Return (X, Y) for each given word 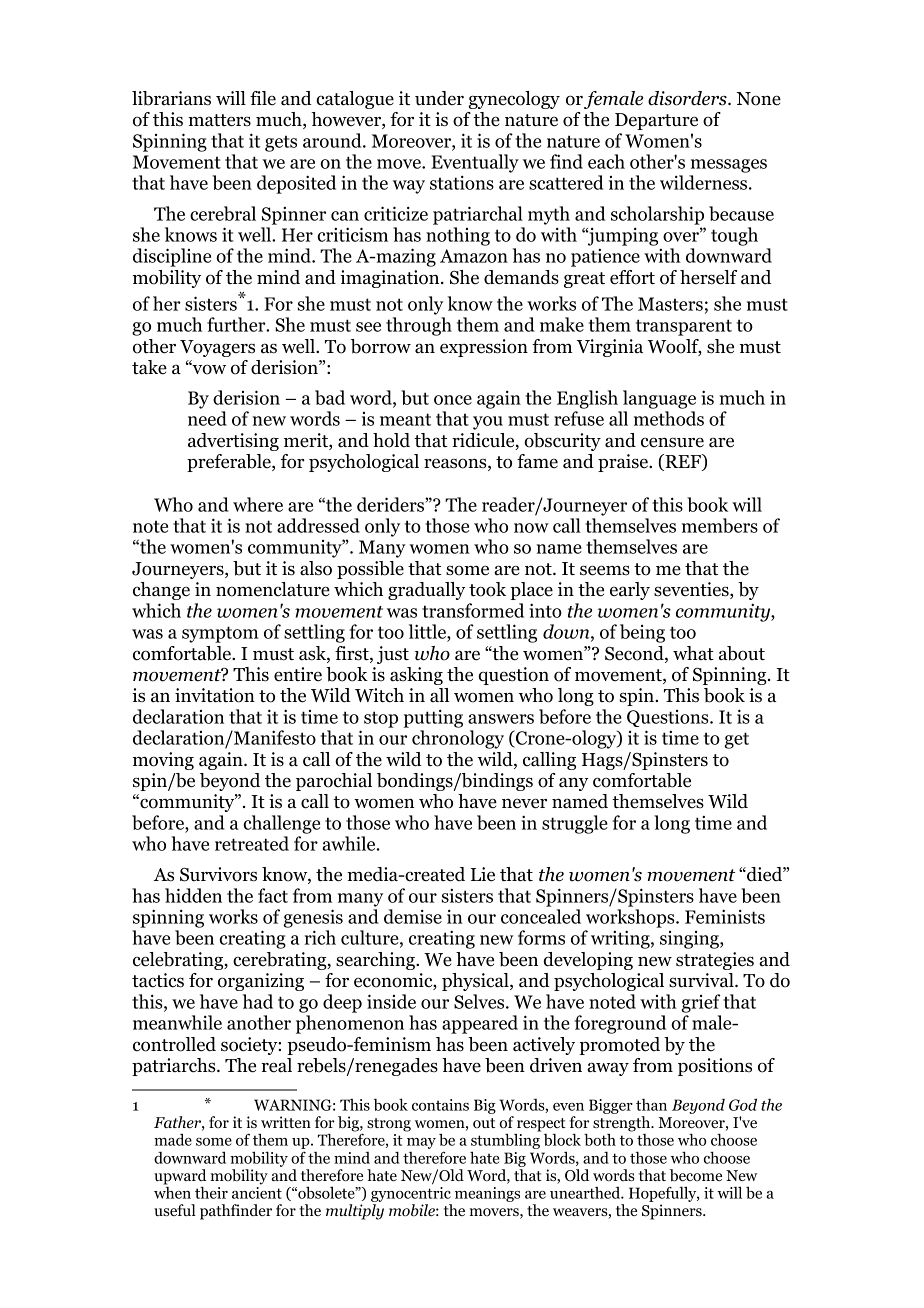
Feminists (725, 916)
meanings (487, 1194)
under (439, 98)
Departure (656, 121)
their (211, 1192)
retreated (252, 843)
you (488, 423)
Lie (483, 874)
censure (672, 442)
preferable (230, 463)
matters (219, 120)
